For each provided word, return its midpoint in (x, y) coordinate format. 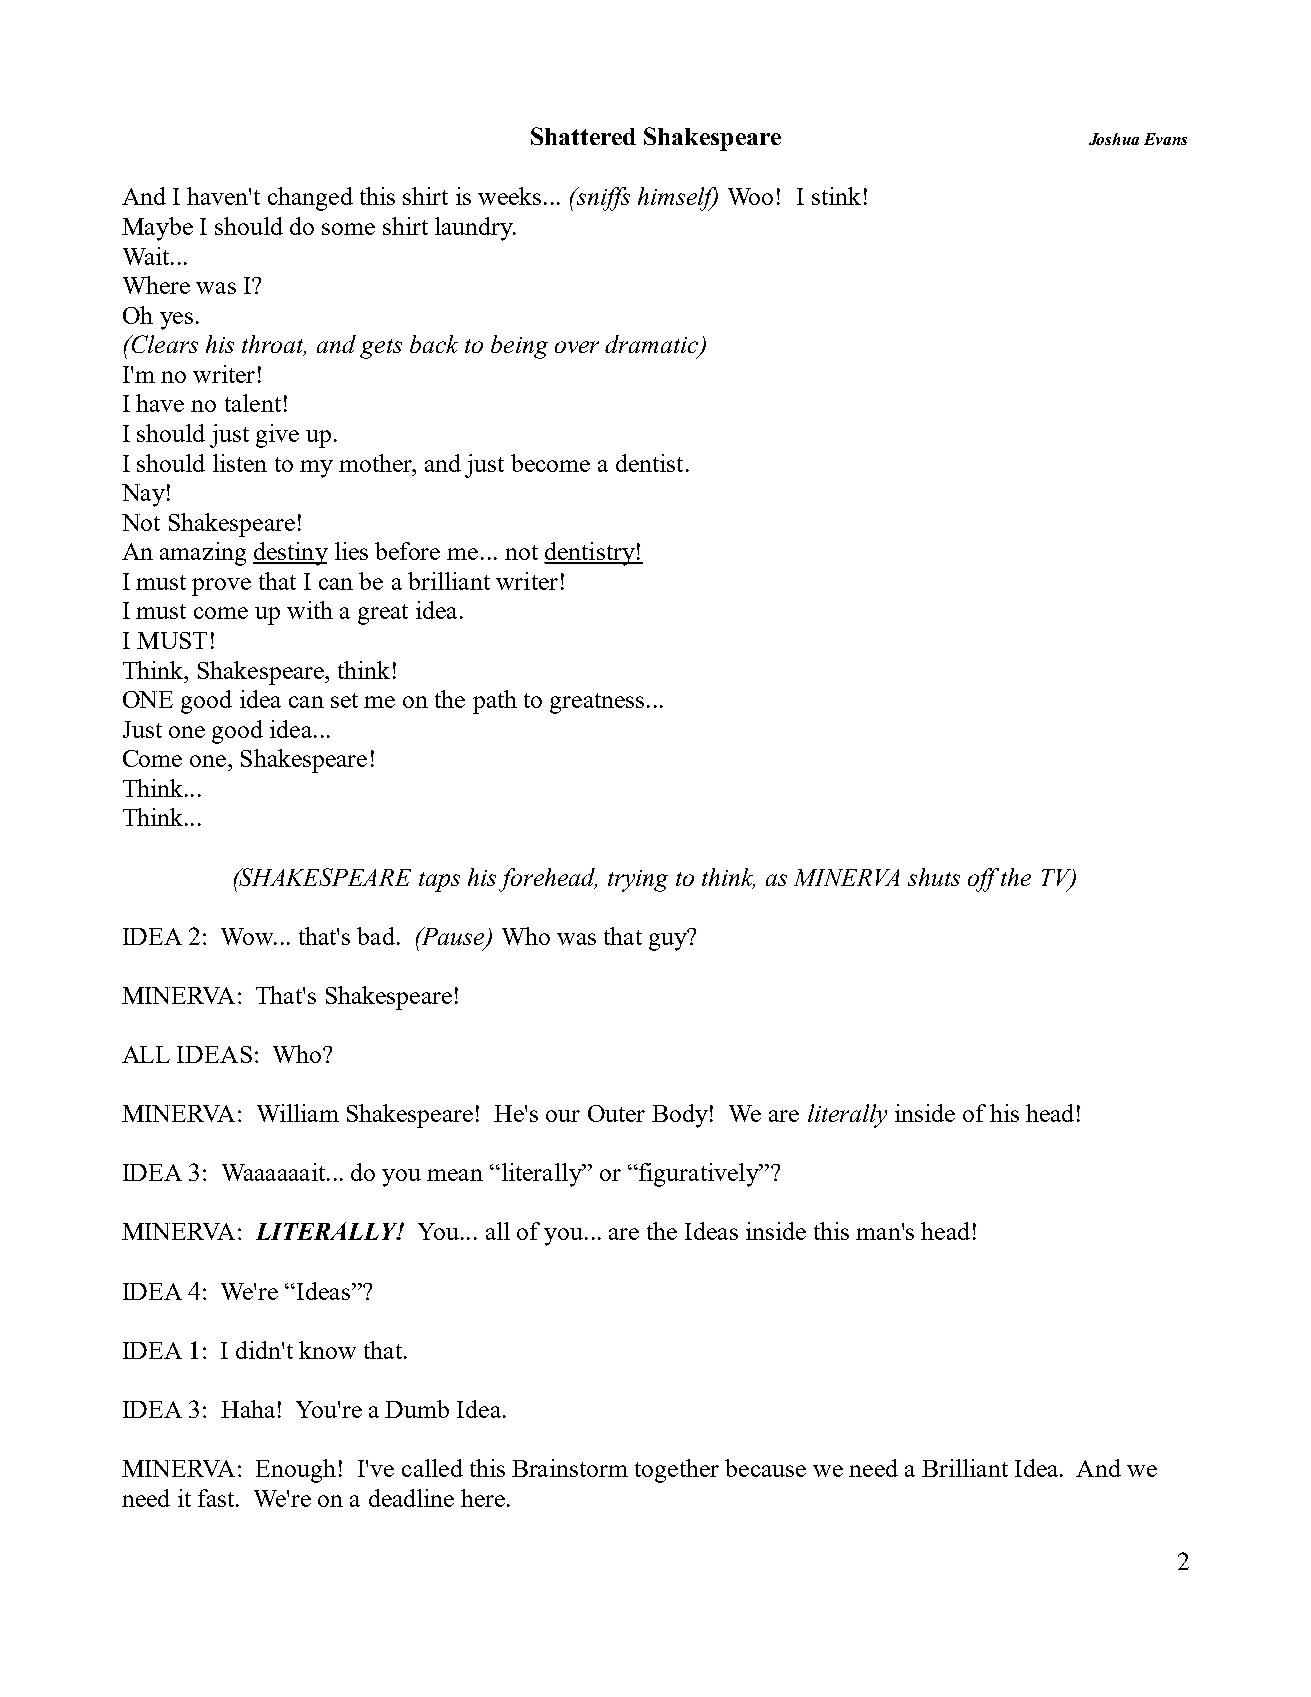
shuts (934, 877)
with (310, 610)
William (298, 1113)
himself (678, 199)
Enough (296, 1471)
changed (310, 199)
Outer (616, 1113)
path (495, 702)
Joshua (1114, 139)
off (983, 880)
